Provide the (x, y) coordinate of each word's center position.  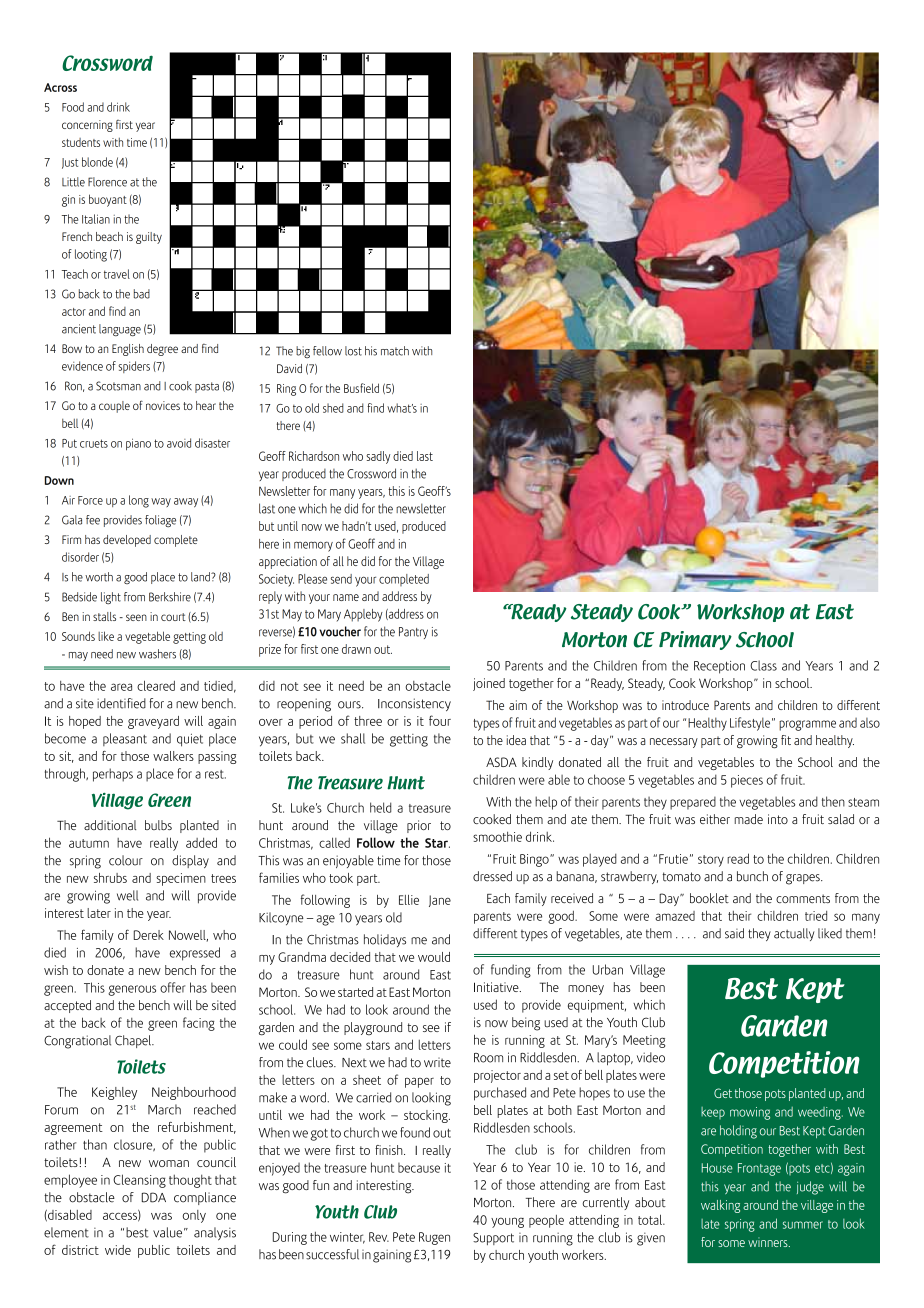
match (395, 351)
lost (353, 351)
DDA (154, 1197)
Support (493, 1239)
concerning (87, 126)
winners (769, 1242)
